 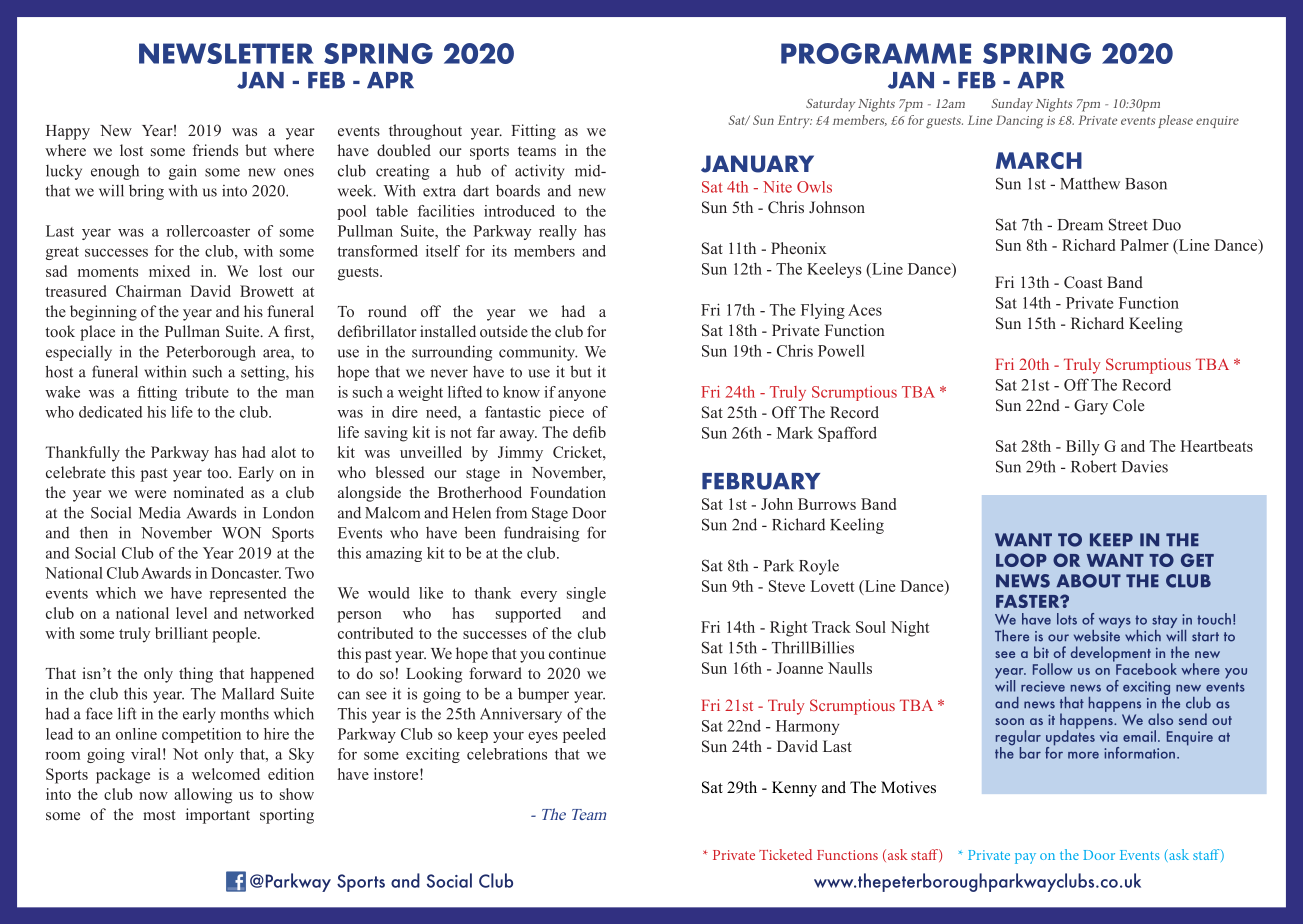 What do you see at coordinates (1025, 858) in the document?
I see `pay` at bounding box center [1025, 858].
